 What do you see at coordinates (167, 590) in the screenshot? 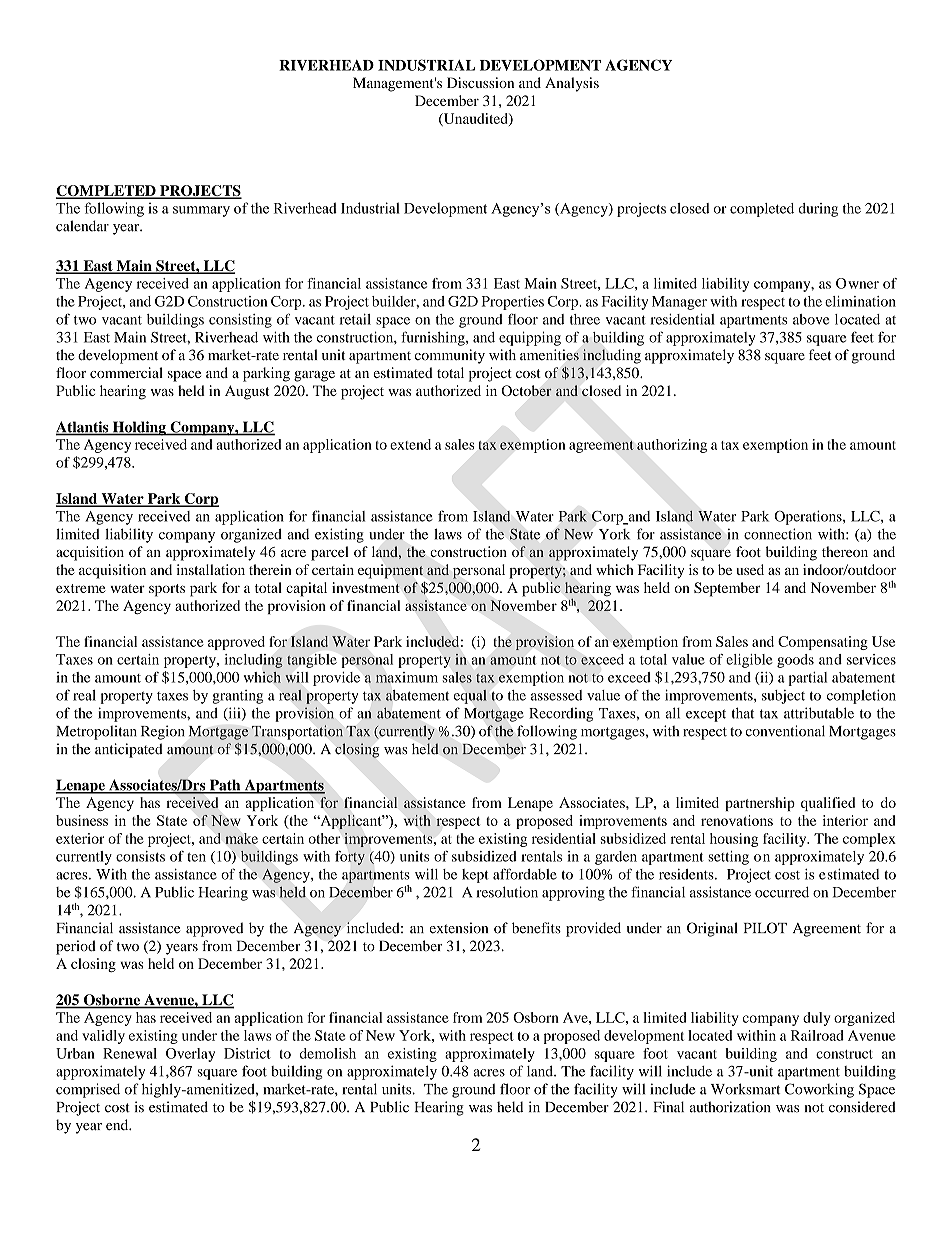
I see `sports` at bounding box center [167, 590].
